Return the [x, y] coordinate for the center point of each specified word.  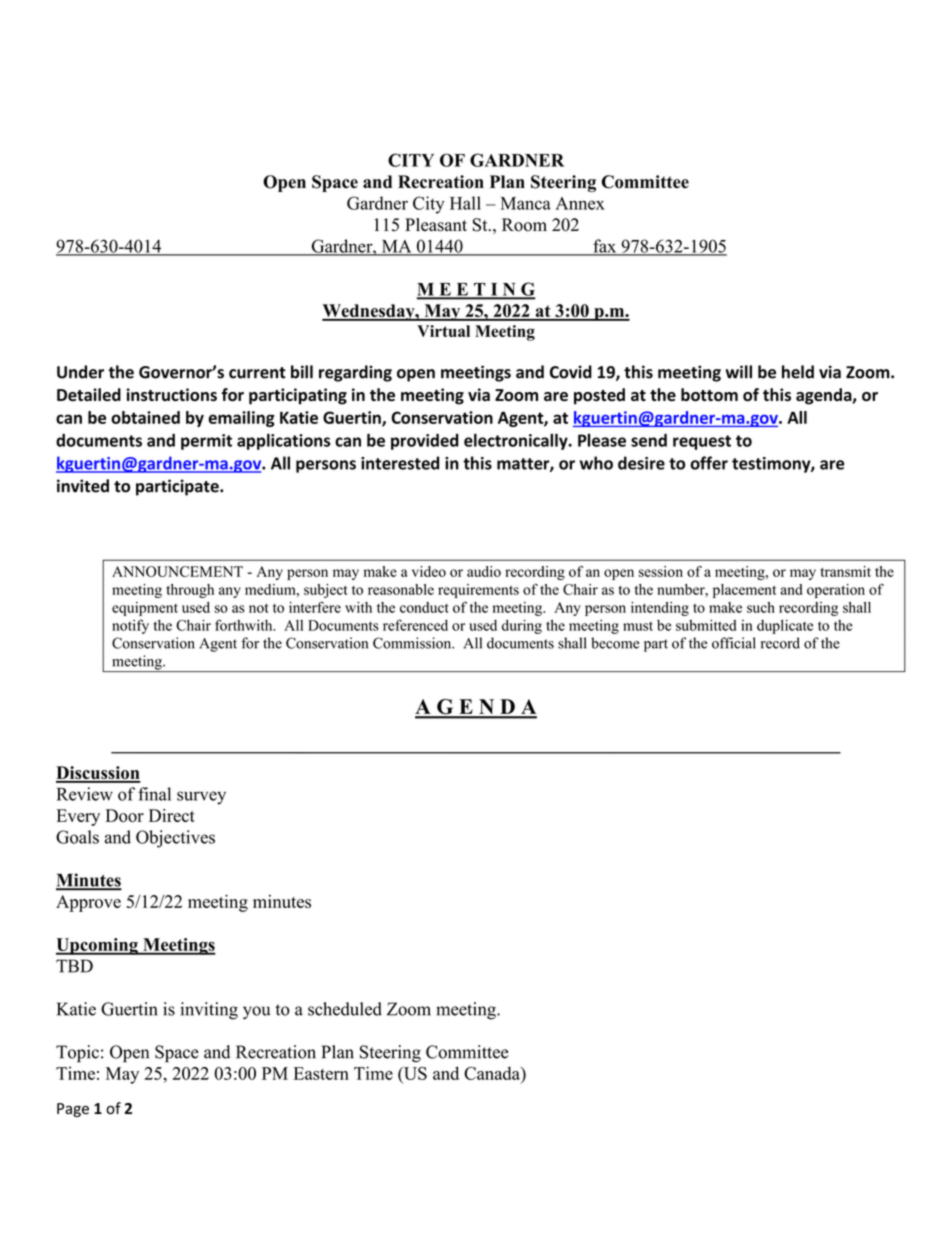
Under [80, 372]
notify [130, 626]
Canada [493, 1073]
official [734, 643]
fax [605, 247]
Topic [77, 1054]
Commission [413, 643]
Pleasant [436, 225]
